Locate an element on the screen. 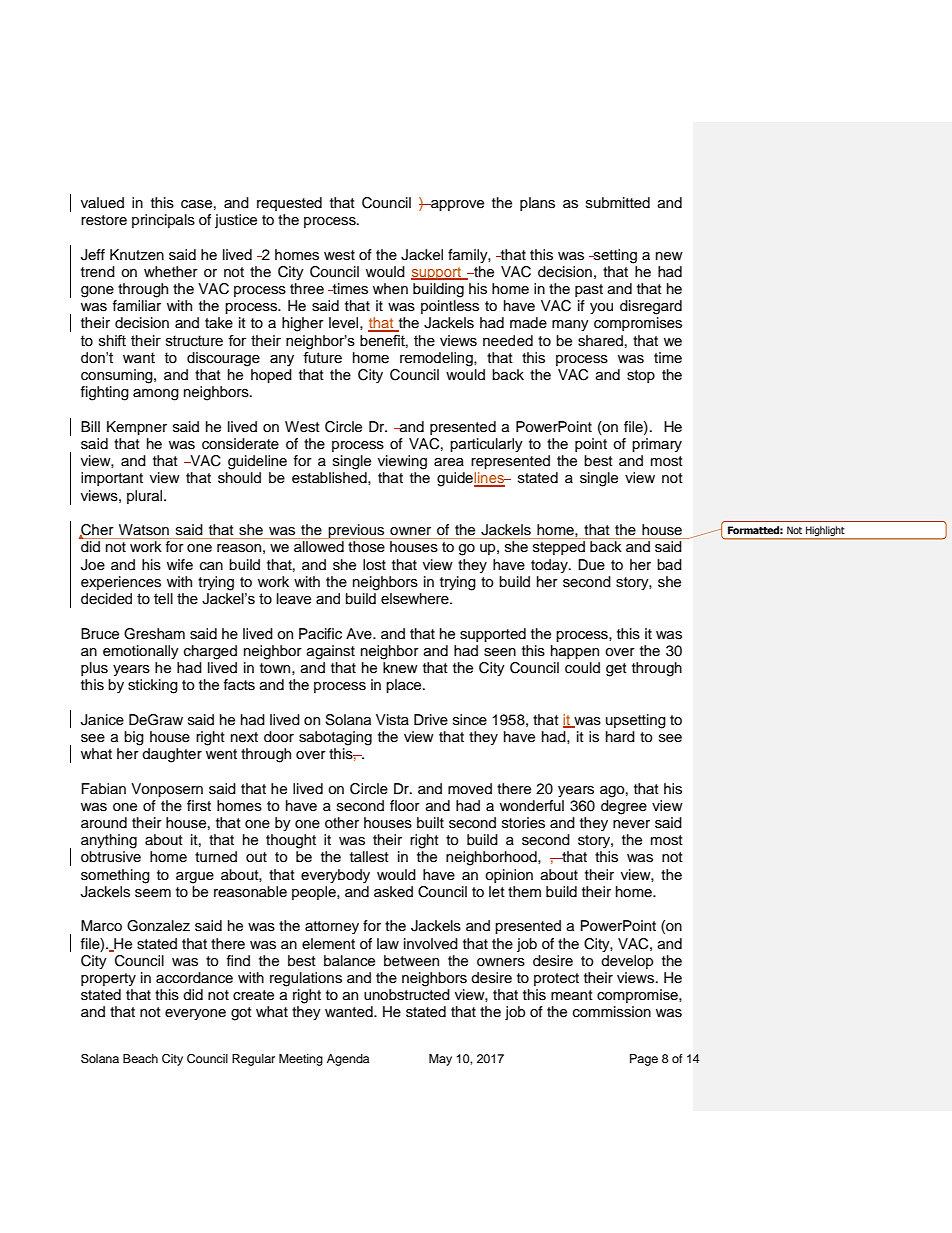 The image size is (952, 1233). hard is located at coordinates (620, 737).
